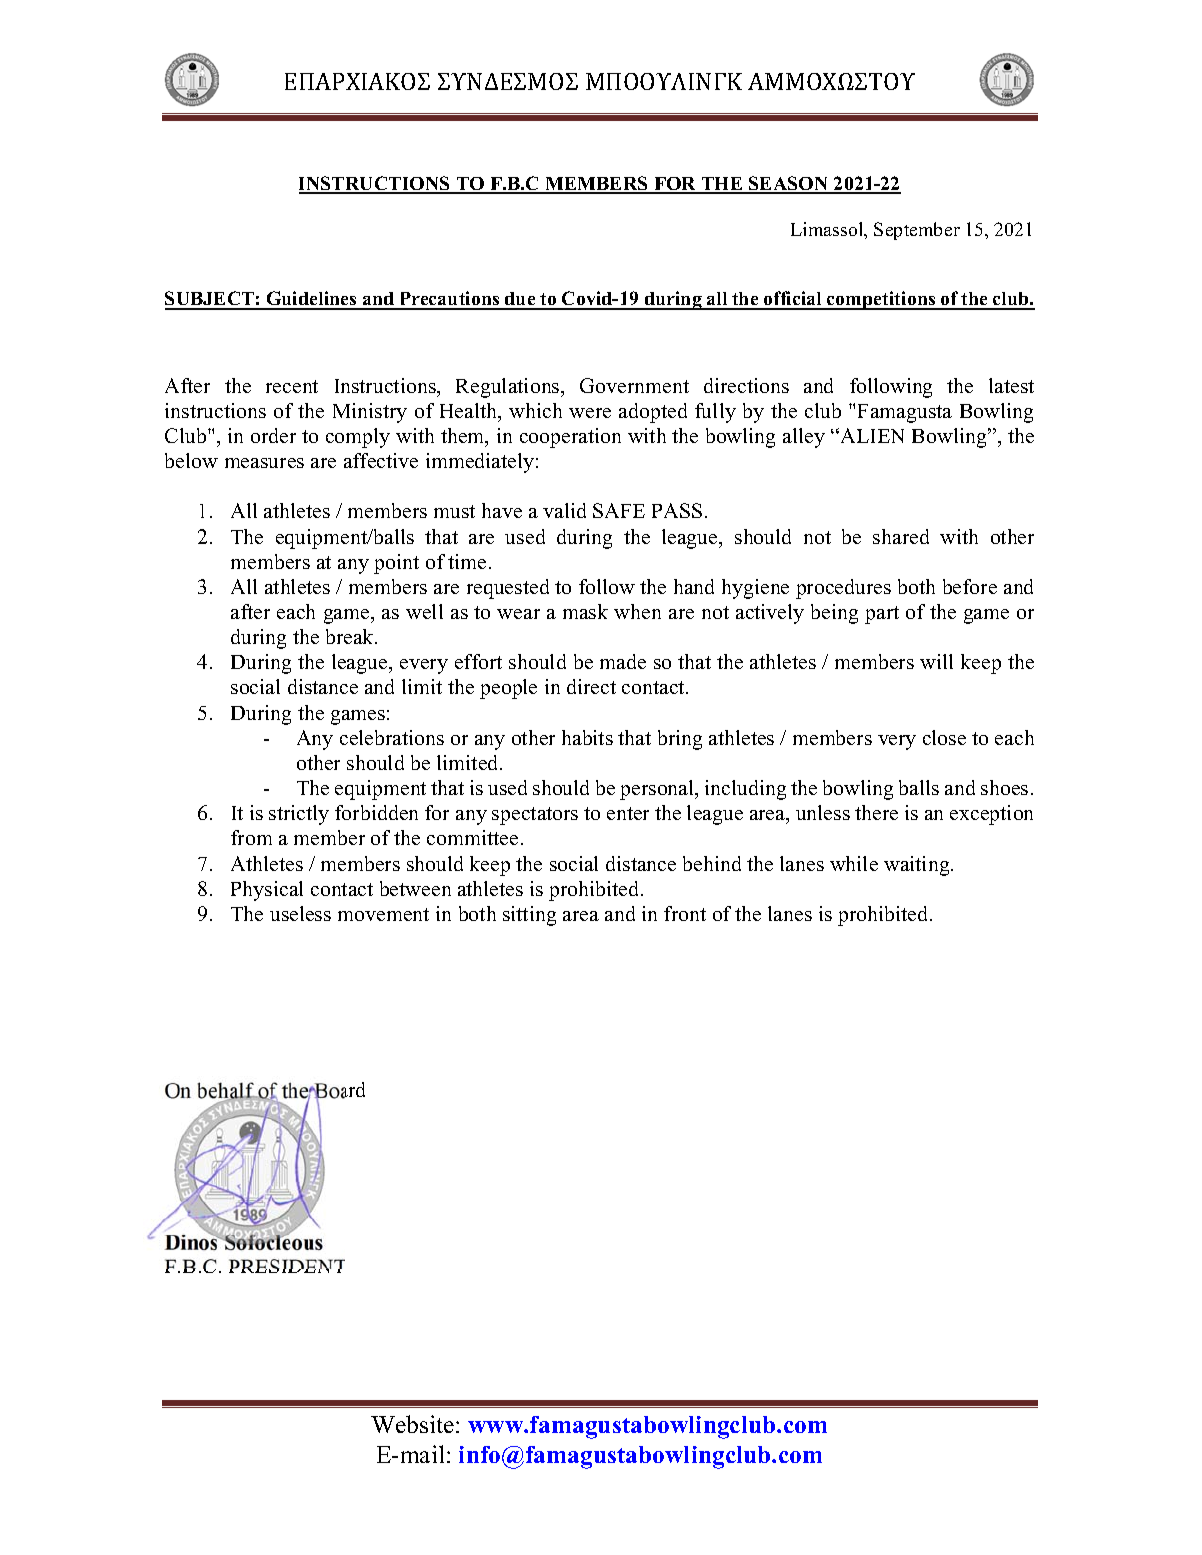  Describe the element at coordinates (789, 184) in the screenshot. I see `SEASON` at that location.
